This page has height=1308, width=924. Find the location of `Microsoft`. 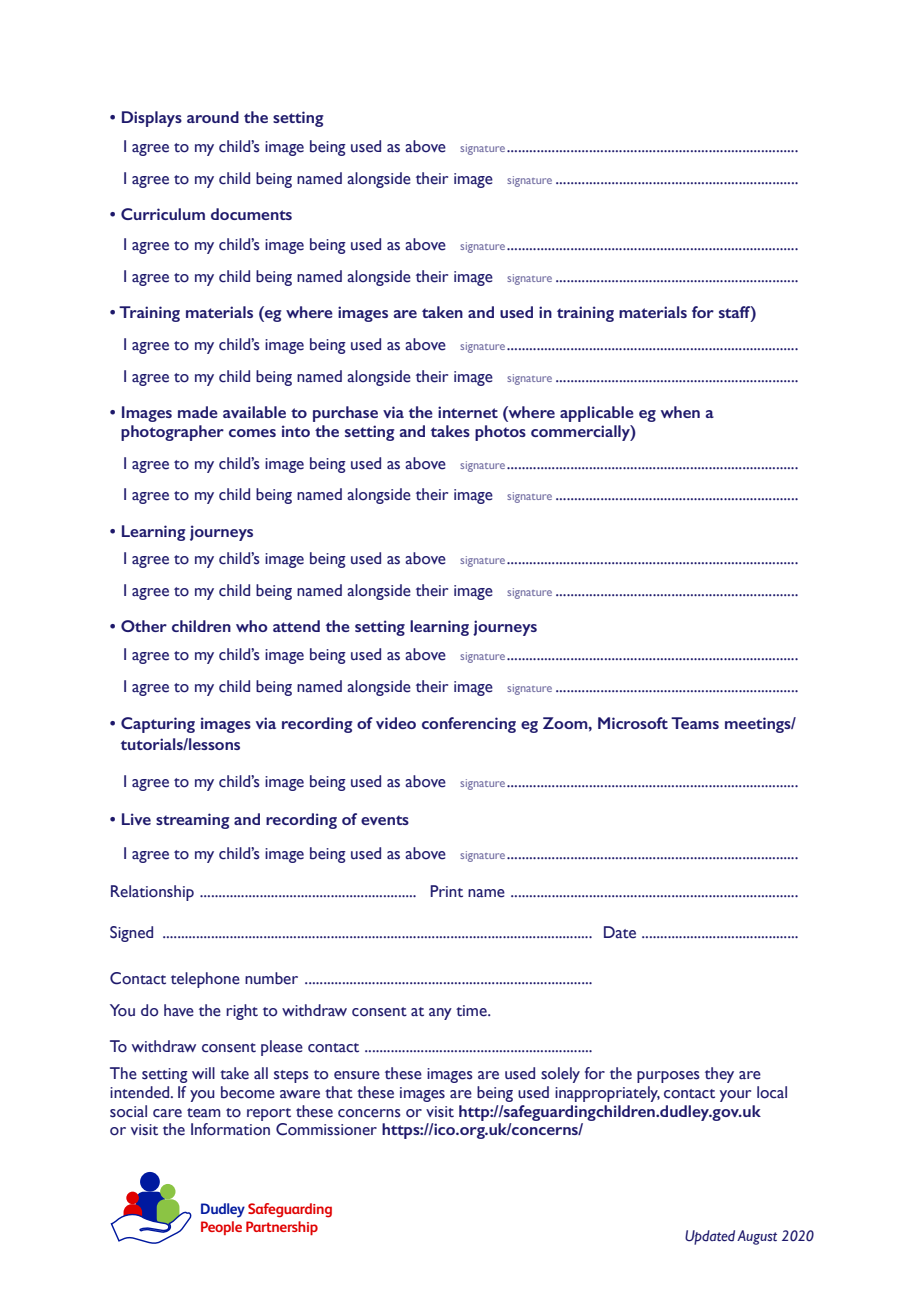

Microsoft is located at coordinates (633, 723).
